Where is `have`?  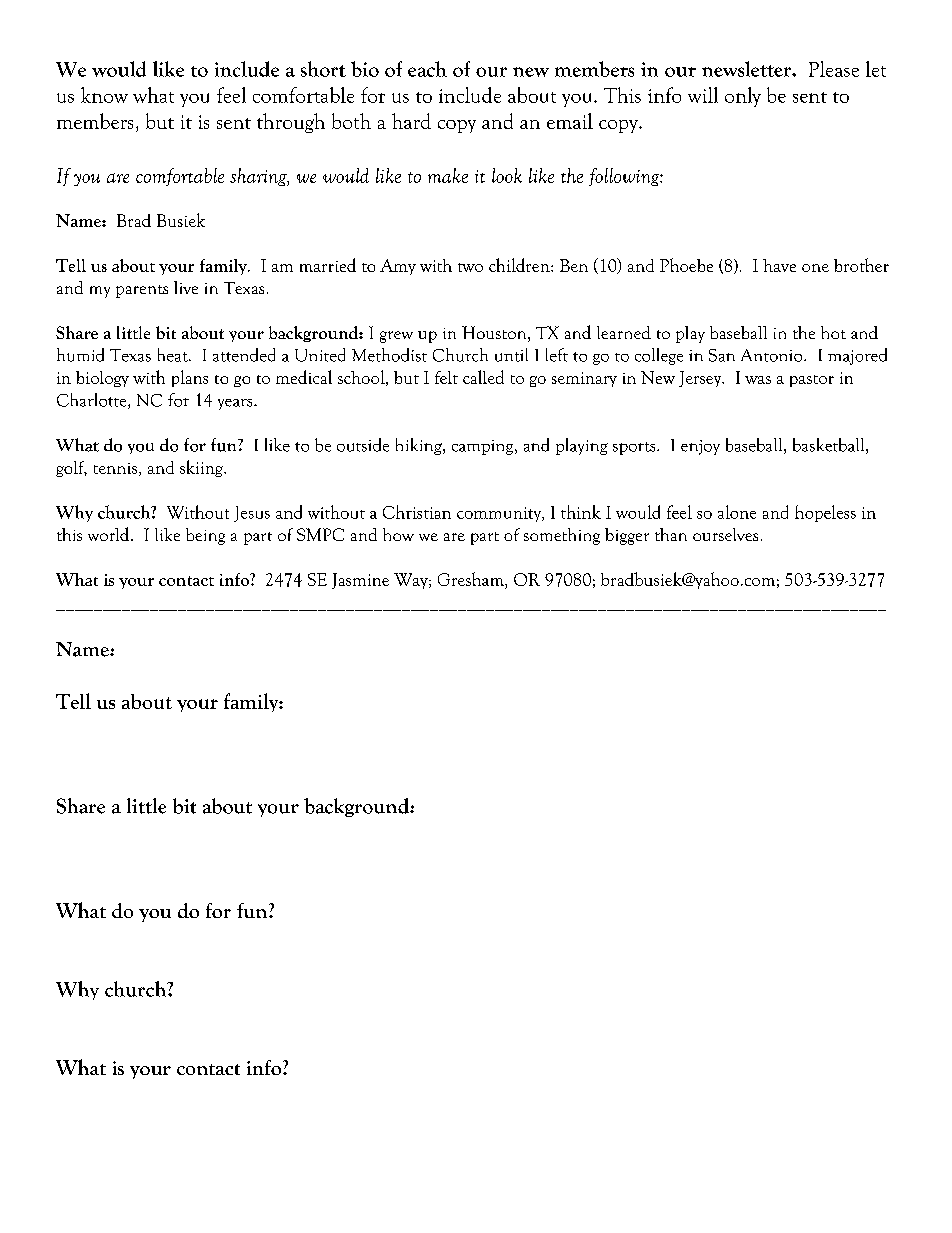 have is located at coordinates (779, 265).
